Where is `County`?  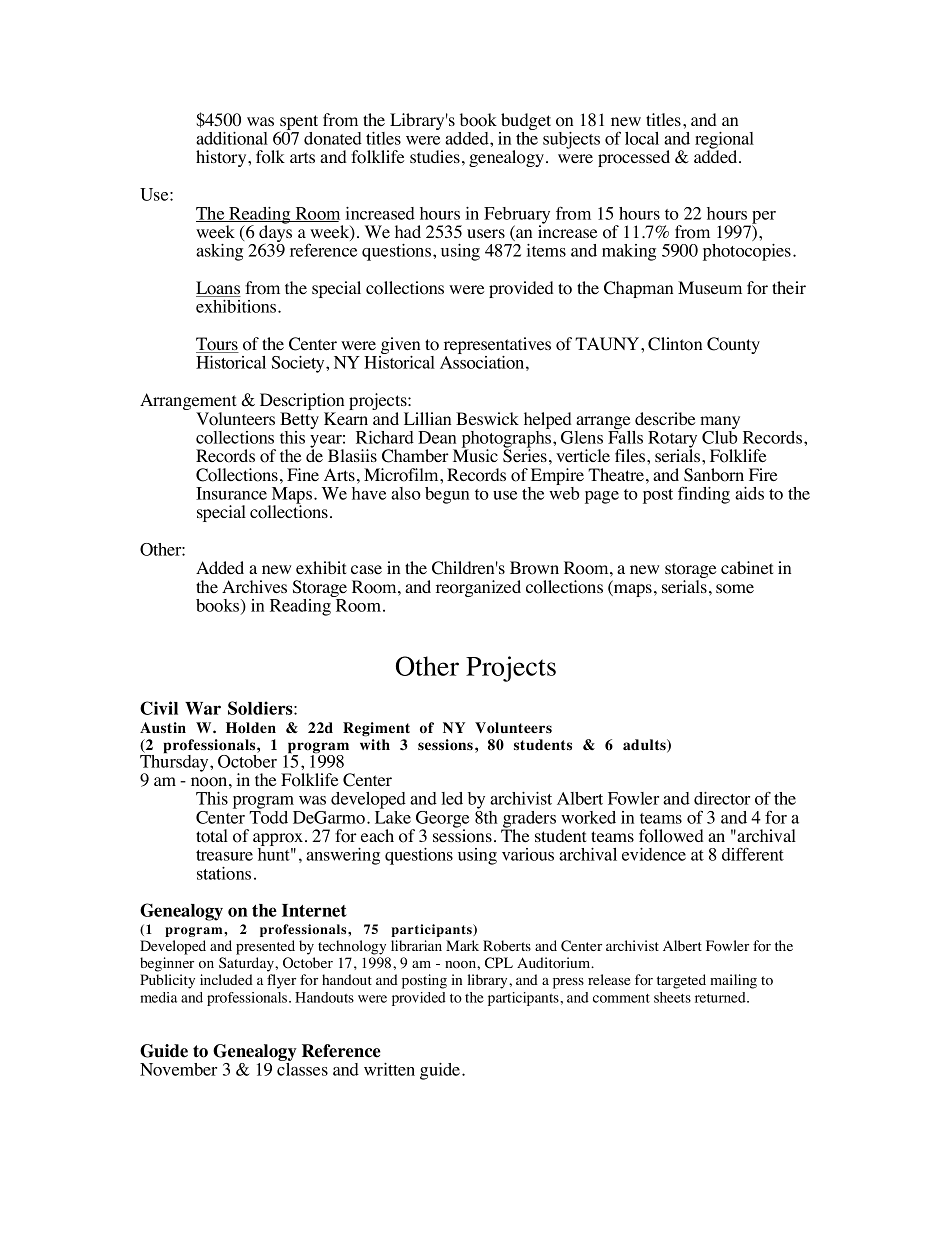 County is located at coordinates (733, 345).
